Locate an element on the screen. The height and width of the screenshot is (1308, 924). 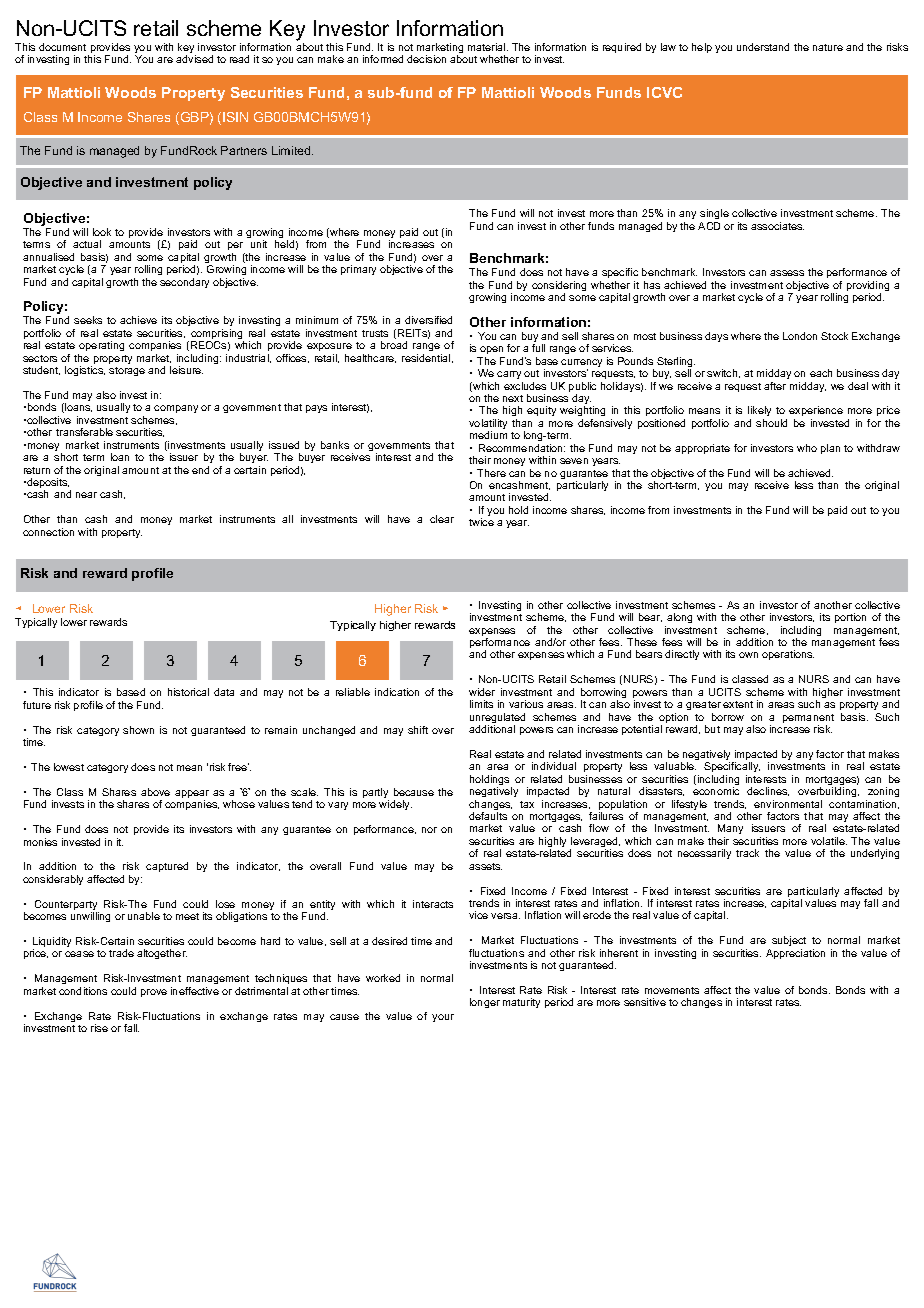
should is located at coordinates (771, 423).
